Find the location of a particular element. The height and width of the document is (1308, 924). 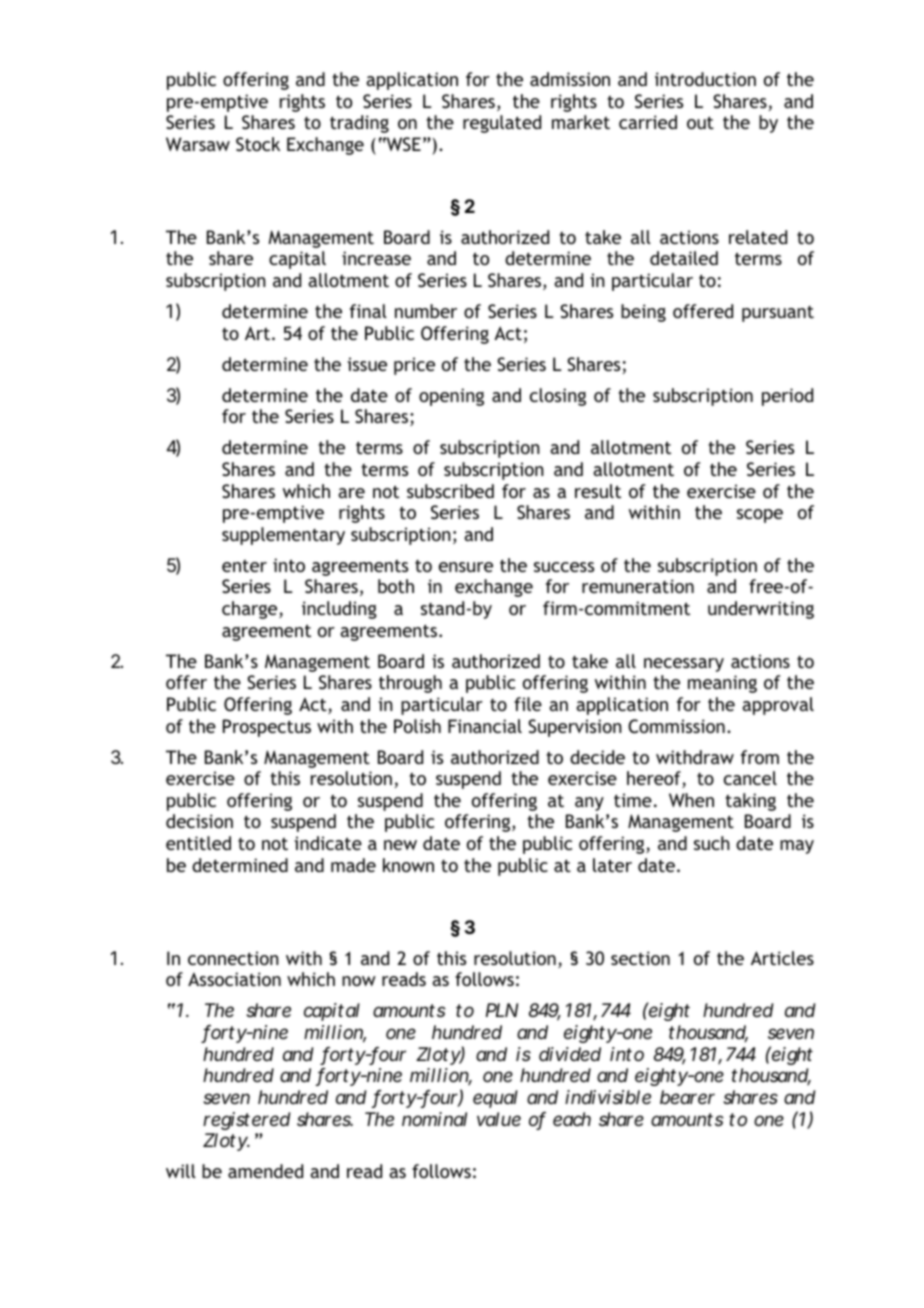

period is located at coordinates (787, 397).
